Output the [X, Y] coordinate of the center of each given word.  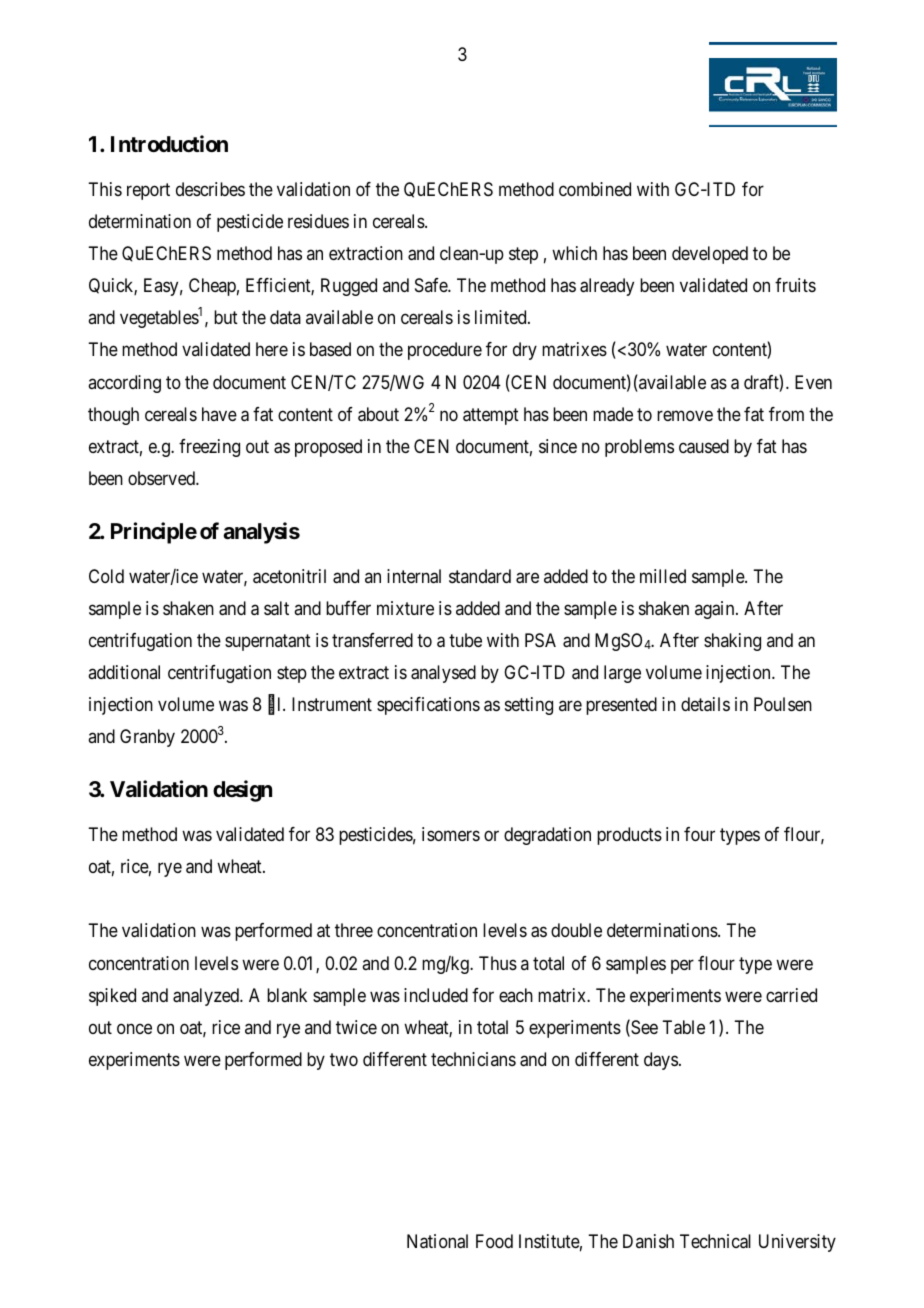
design [242, 791]
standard [480, 576]
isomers [451, 834]
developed [710, 255]
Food [494, 1241]
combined [595, 189]
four [699, 834]
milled [663, 576]
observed [162, 478]
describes [210, 189]
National [437, 1241]
